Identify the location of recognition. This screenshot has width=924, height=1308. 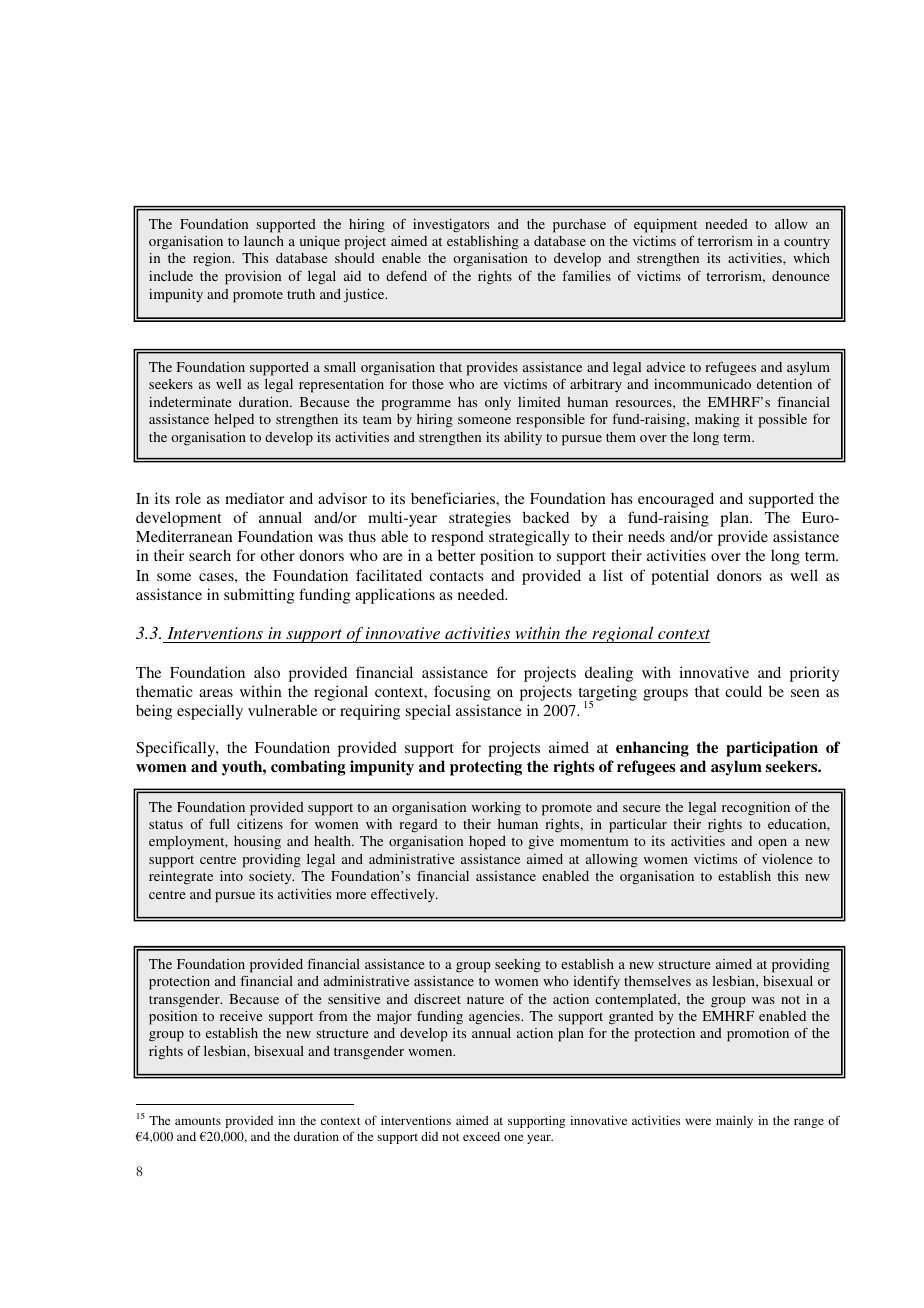
(756, 809).
